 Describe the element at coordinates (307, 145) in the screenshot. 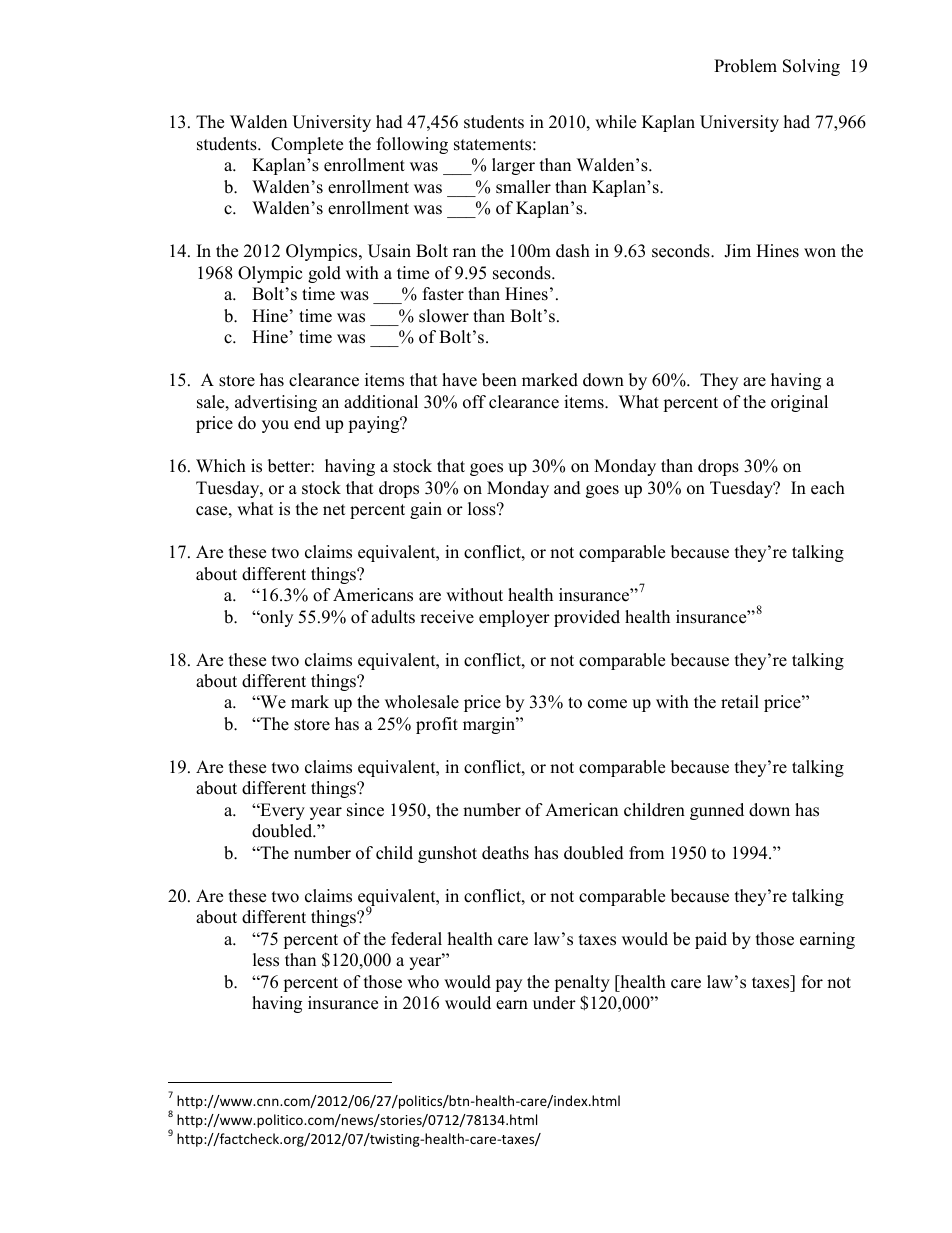

I see `Complete` at that location.
